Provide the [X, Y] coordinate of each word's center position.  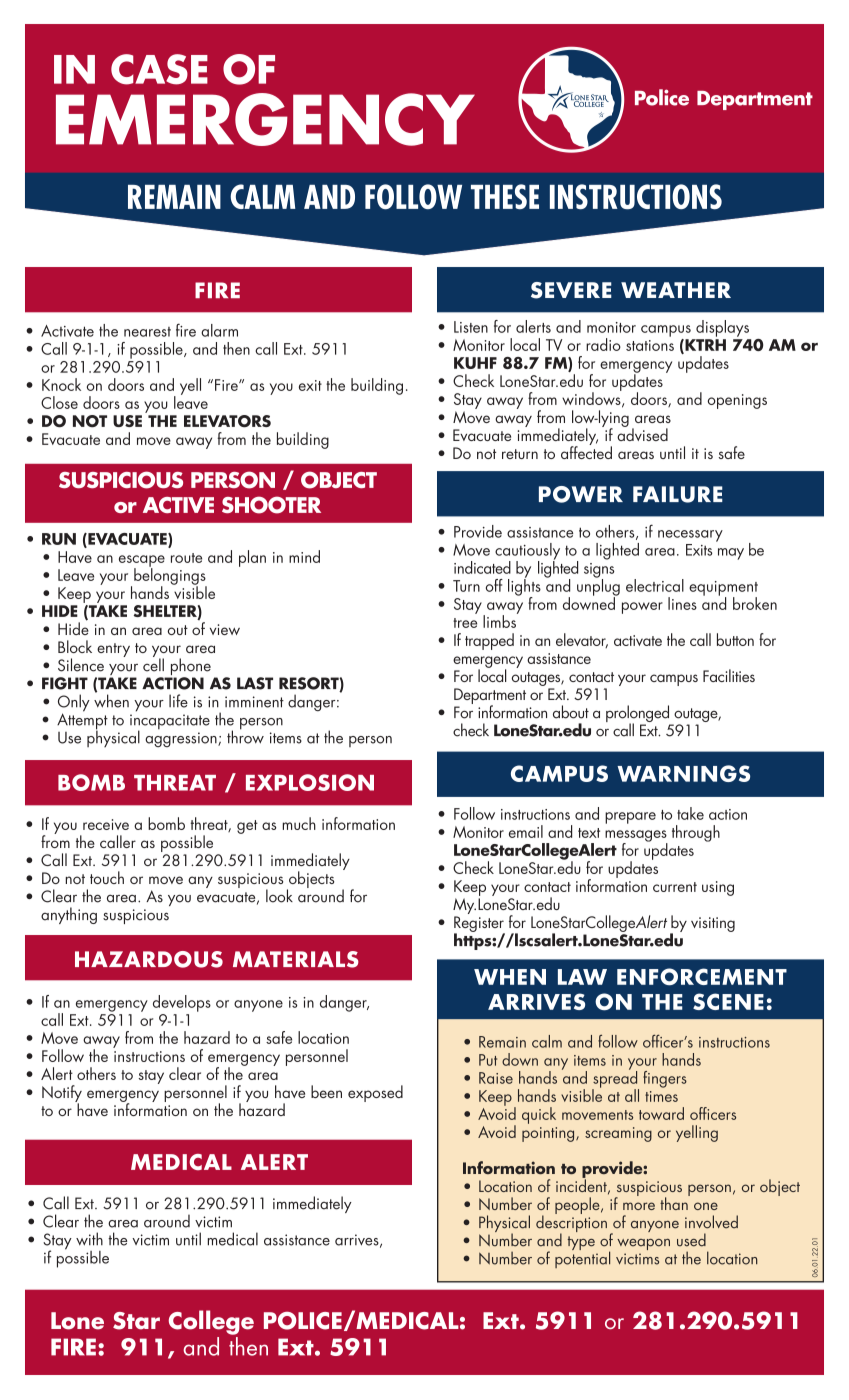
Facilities [729, 675]
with [89, 1239]
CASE [159, 69]
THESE [505, 196]
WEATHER [676, 290]
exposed [375, 1093]
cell [153, 664]
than [675, 1202]
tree [465, 623]
